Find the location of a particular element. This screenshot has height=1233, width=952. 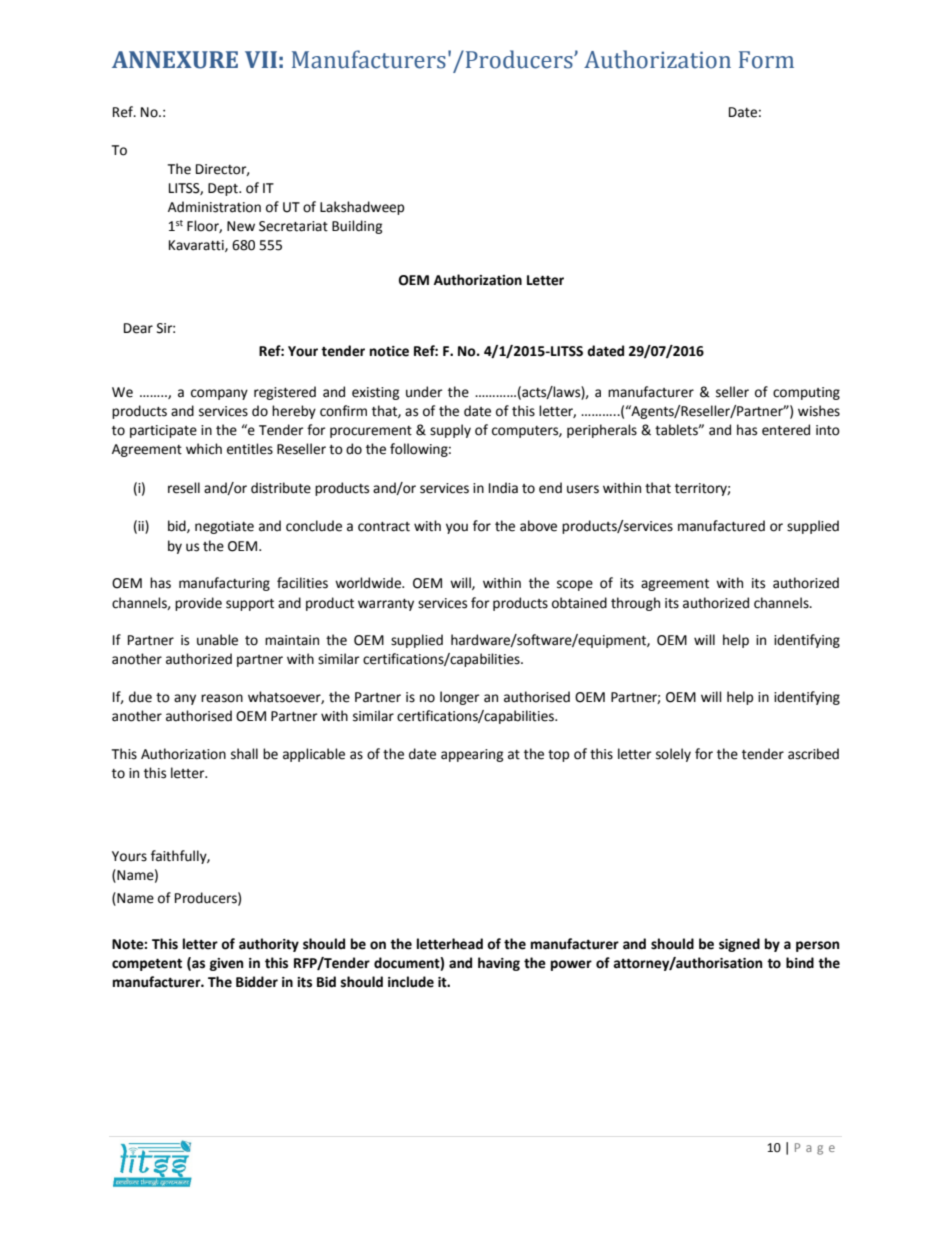

shall is located at coordinates (244, 754).
